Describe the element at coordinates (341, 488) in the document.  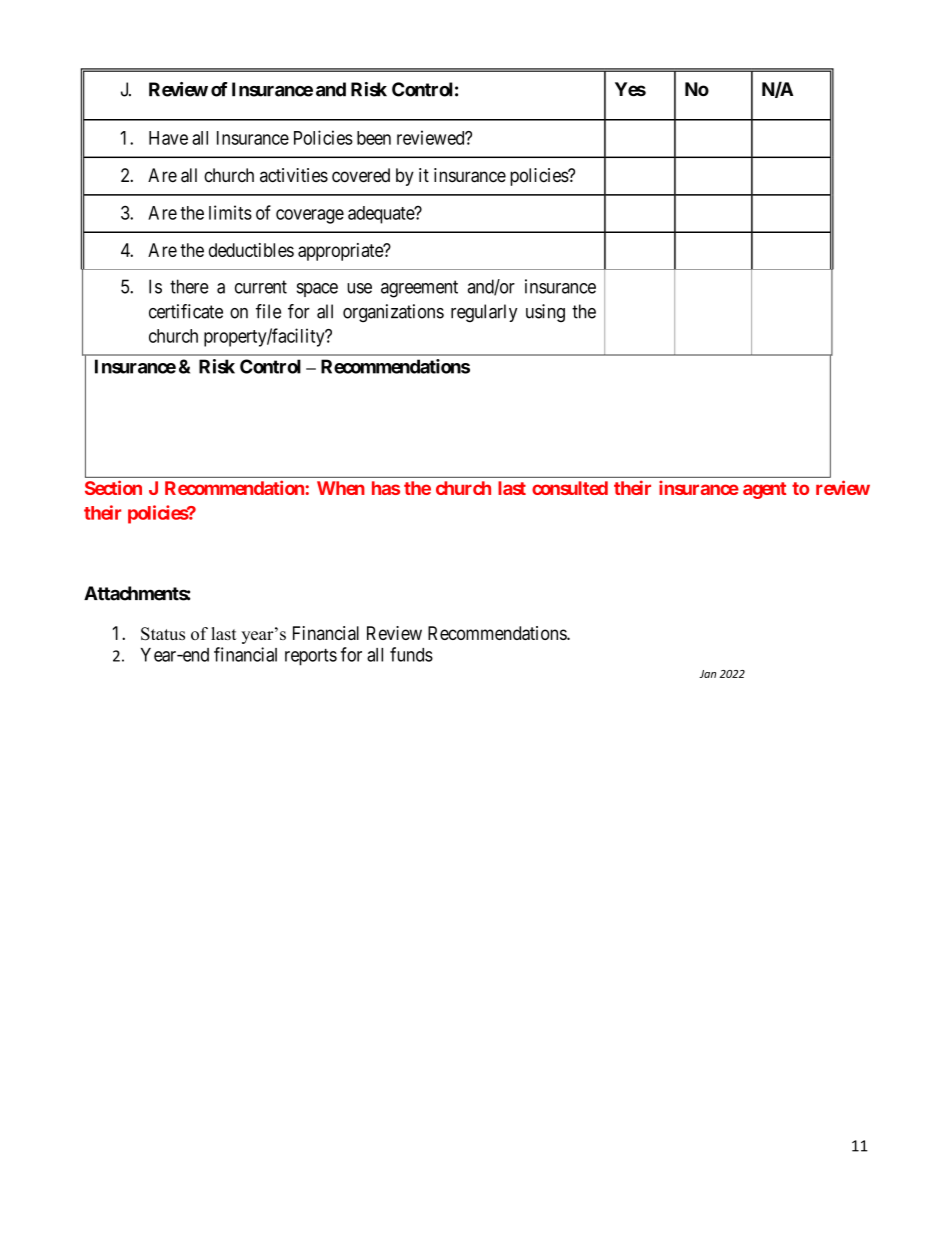
I see `When` at that location.
